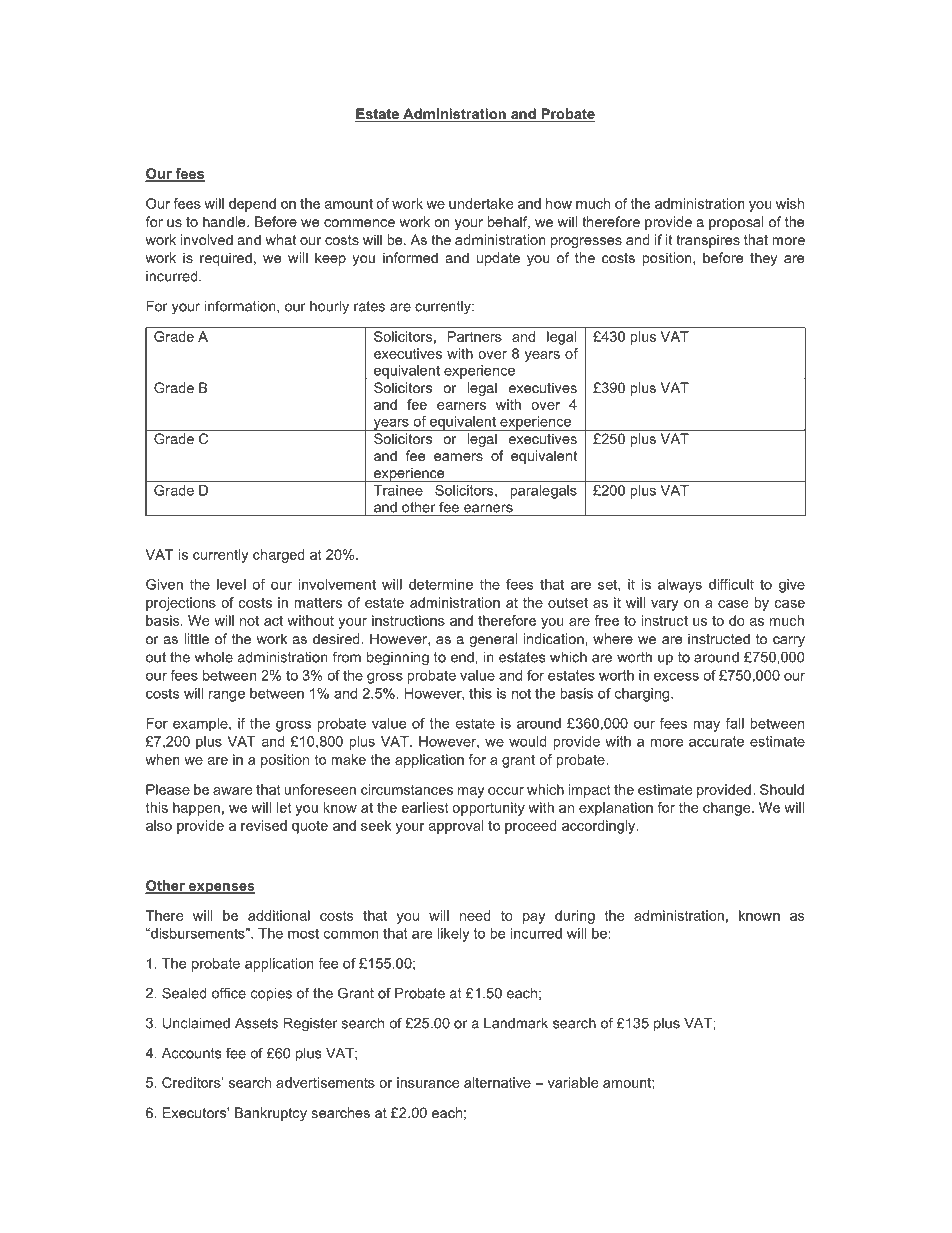 The width and height of the screenshot is (952, 1233). Describe the element at coordinates (475, 915) in the screenshot. I see `need` at that location.
